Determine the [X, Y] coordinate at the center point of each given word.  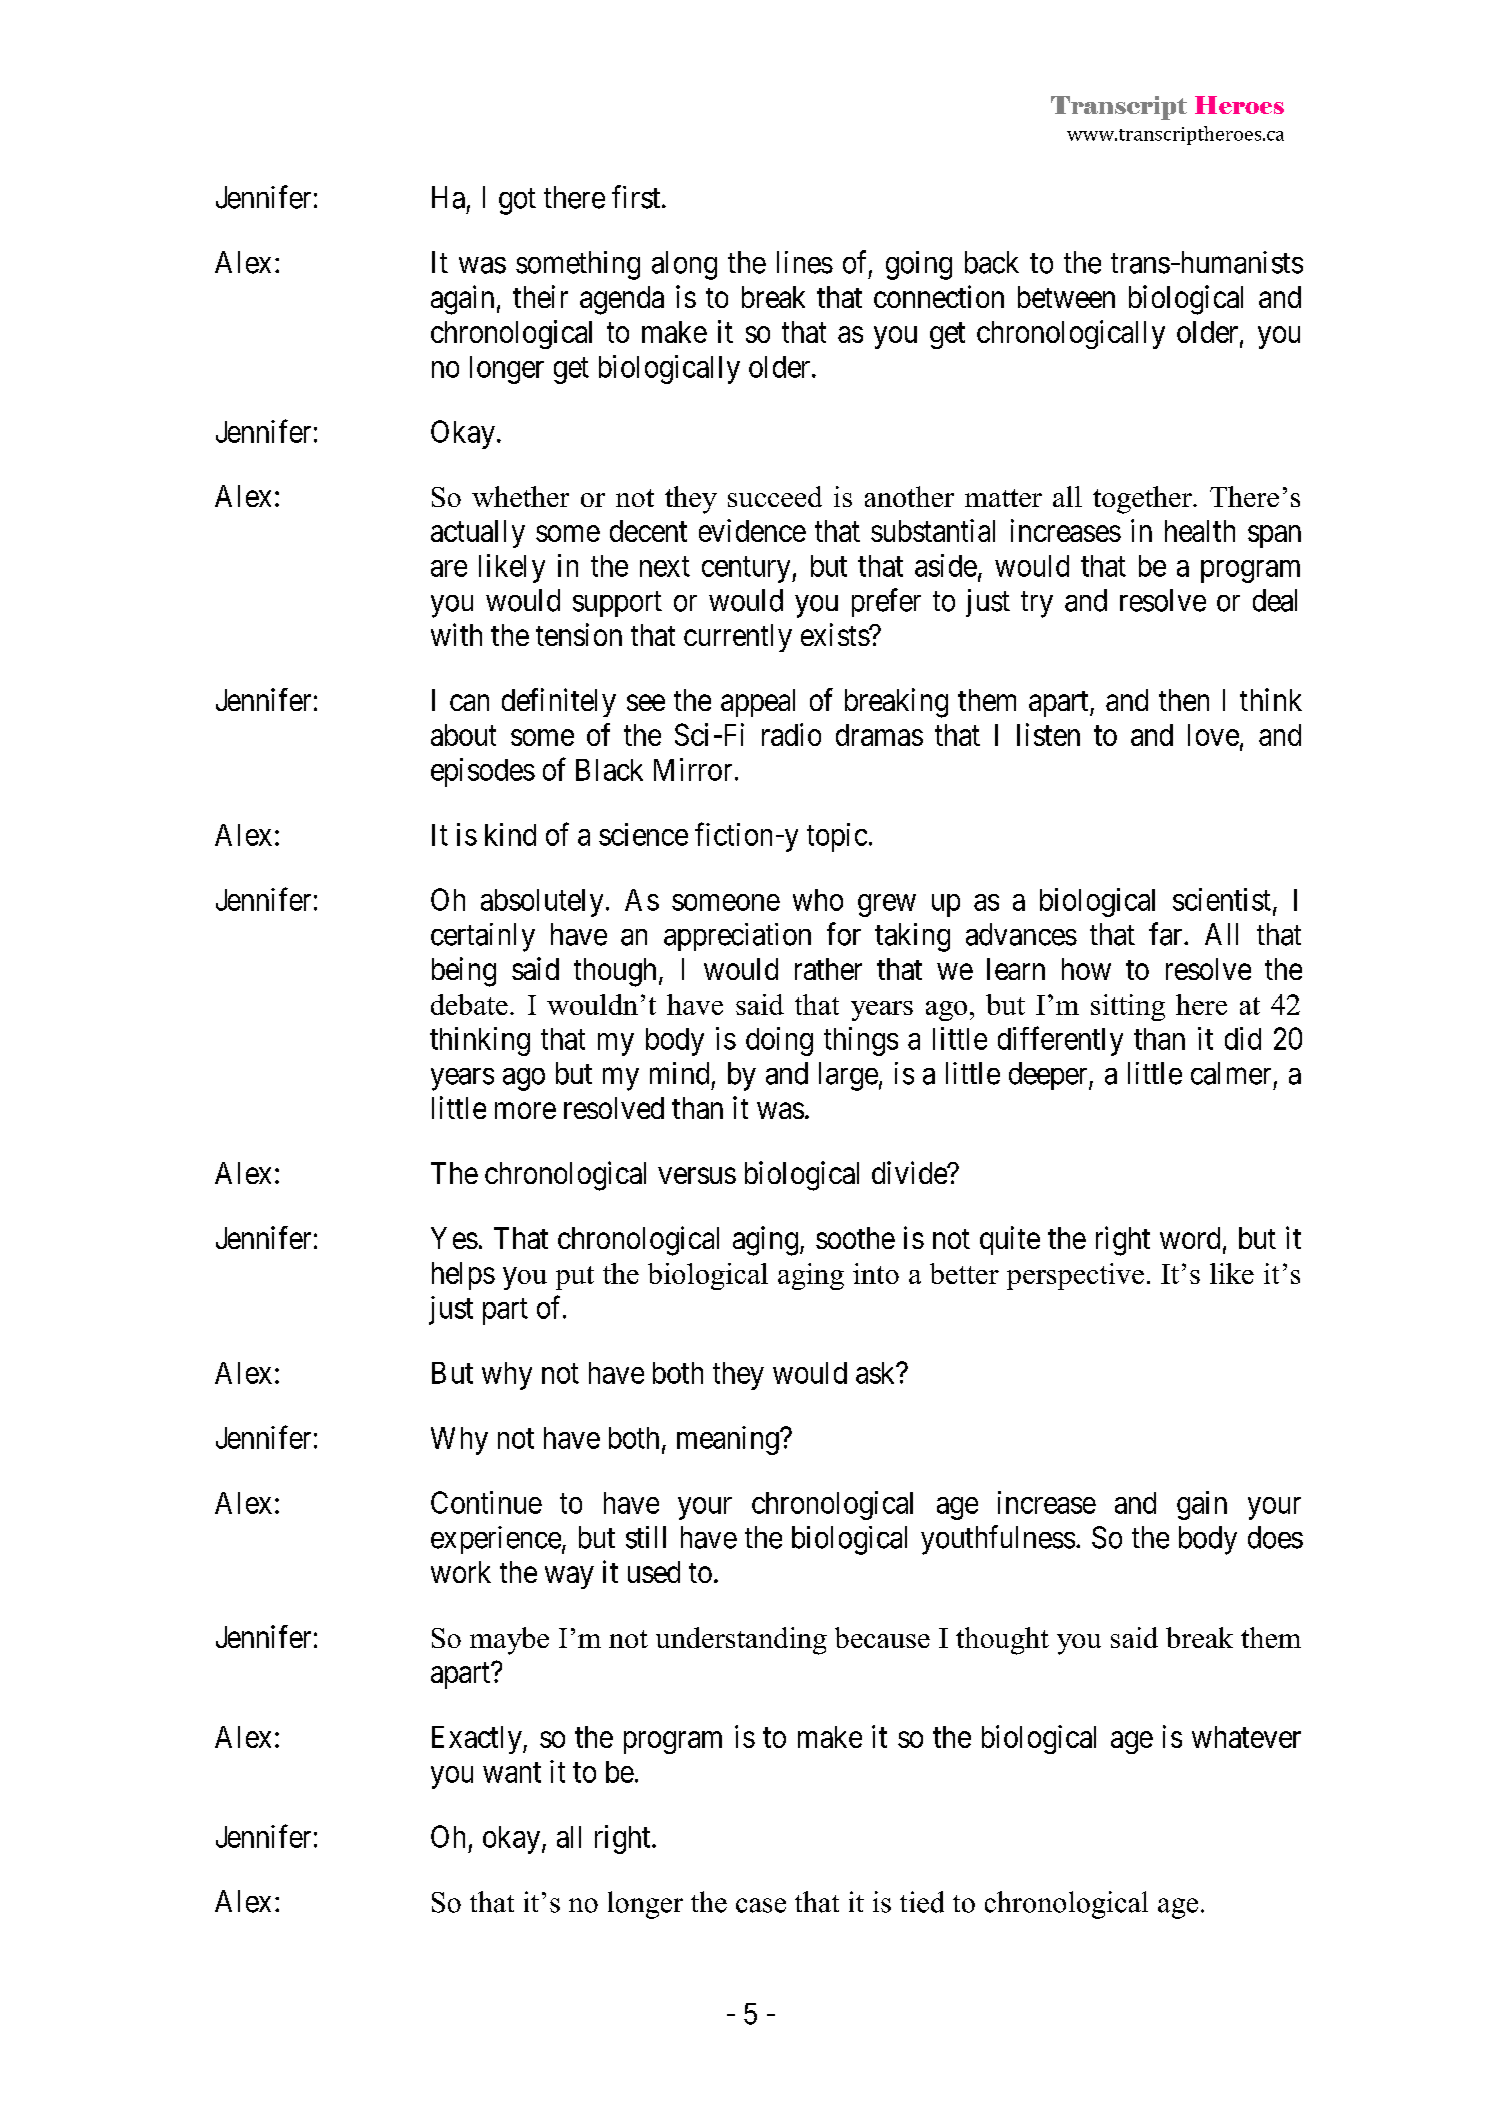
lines [805, 262]
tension [579, 634]
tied [922, 1902]
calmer [1231, 1073]
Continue [486, 1502]
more [525, 1111]
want [512, 1772]
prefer [886, 602]
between [1066, 297]
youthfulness [998, 1540]
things [861, 1041]
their [540, 296]
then [1184, 700]
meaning [729, 1440]
